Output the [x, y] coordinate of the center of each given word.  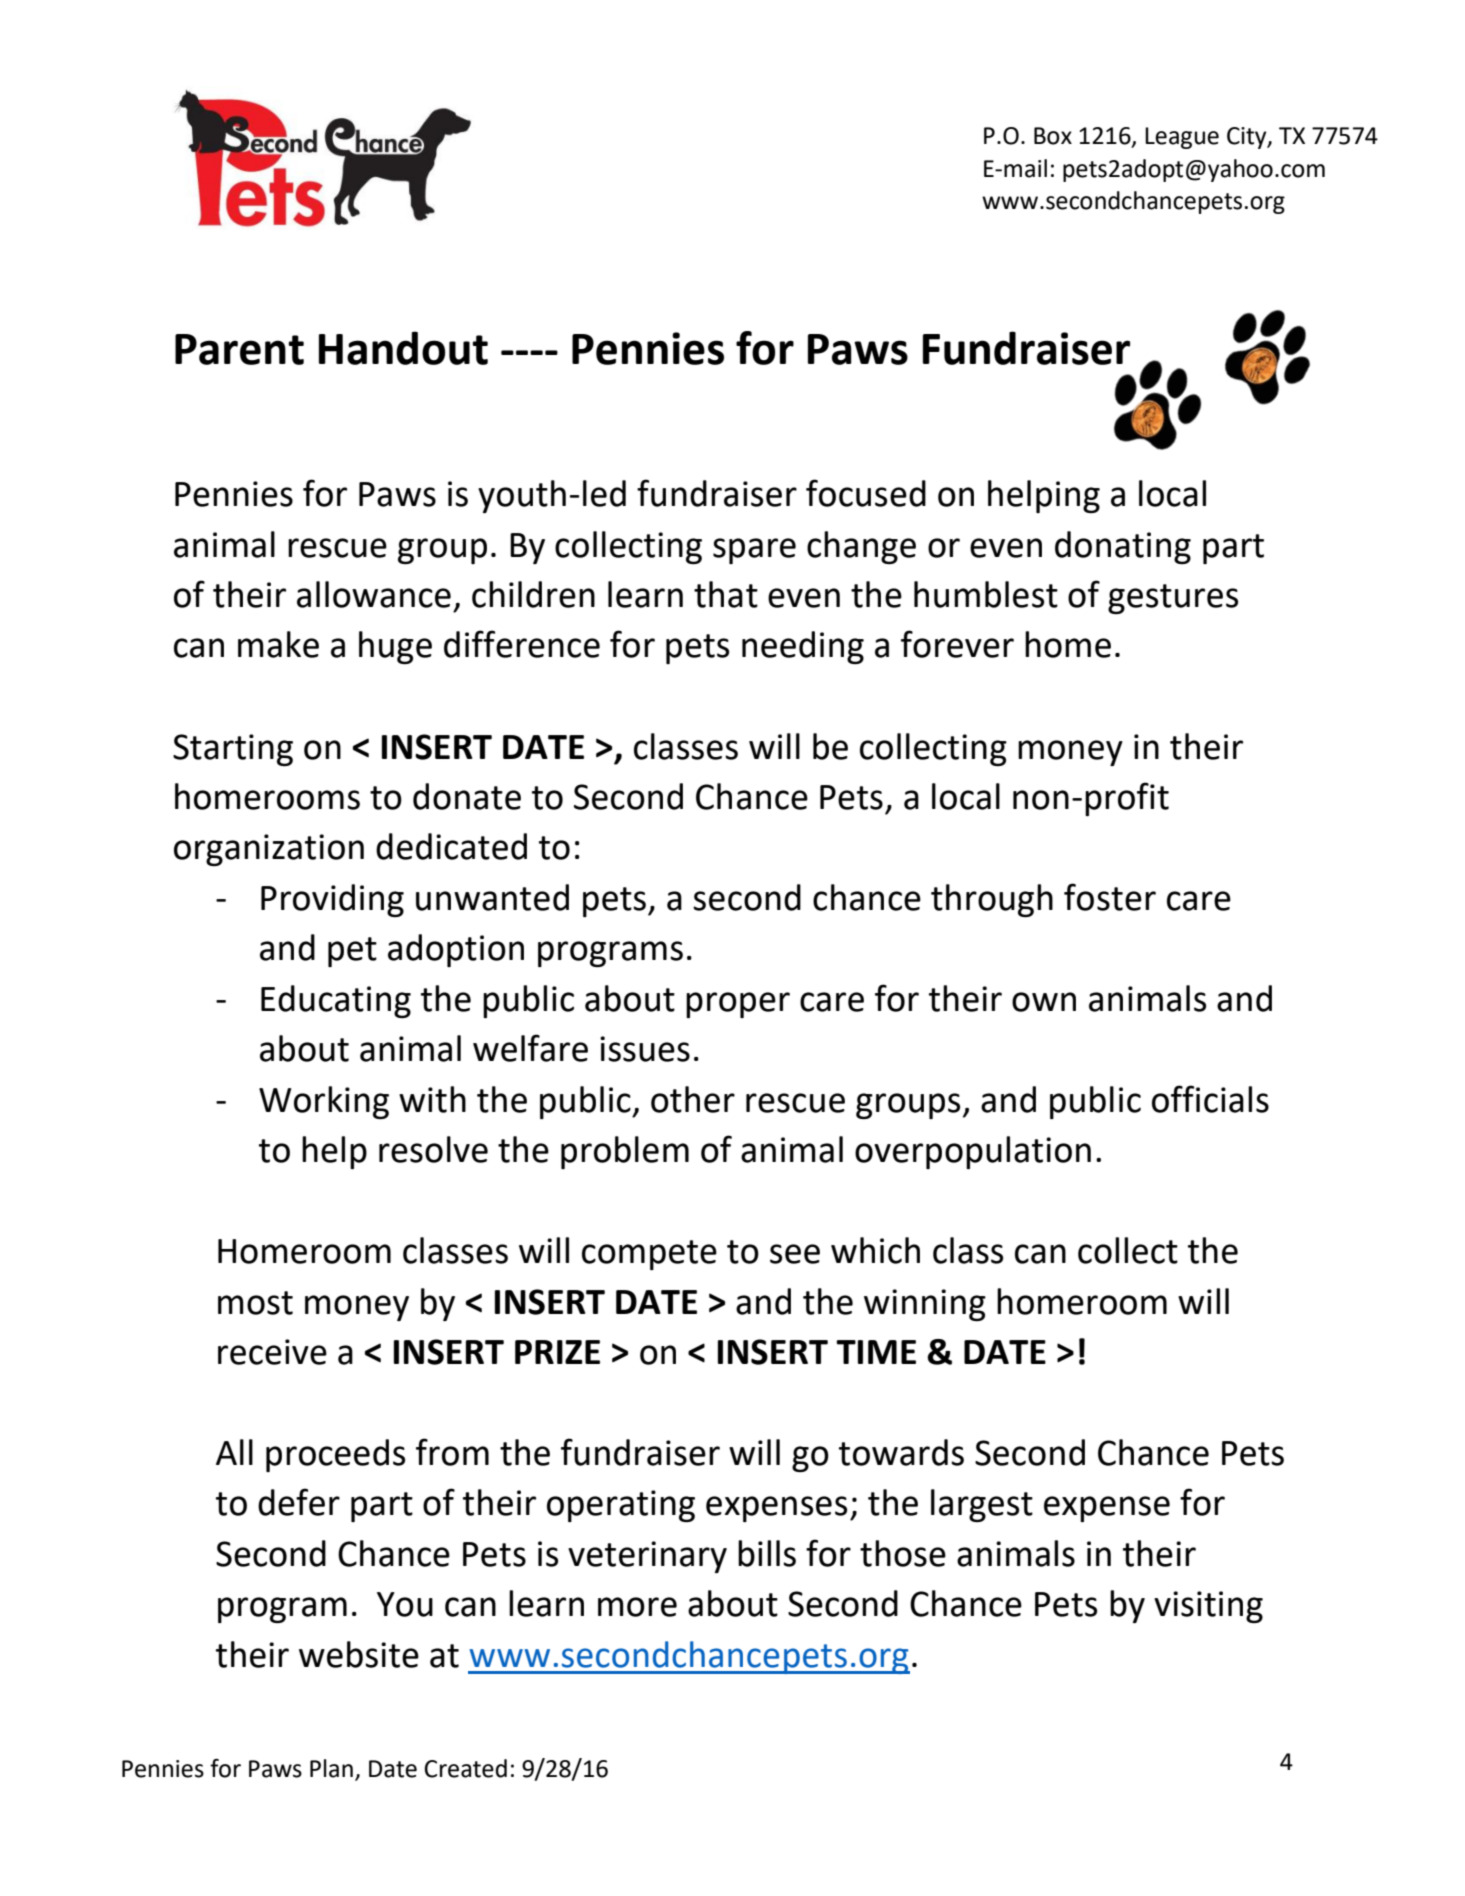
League [1182, 138]
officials [1210, 1099]
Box [1053, 136]
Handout [403, 348]
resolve [433, 1149]
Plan [331, 1768]
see [795, 1254]
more [637, 1607]
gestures [1173, 599]
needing [803, 647]
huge [395, 647]
